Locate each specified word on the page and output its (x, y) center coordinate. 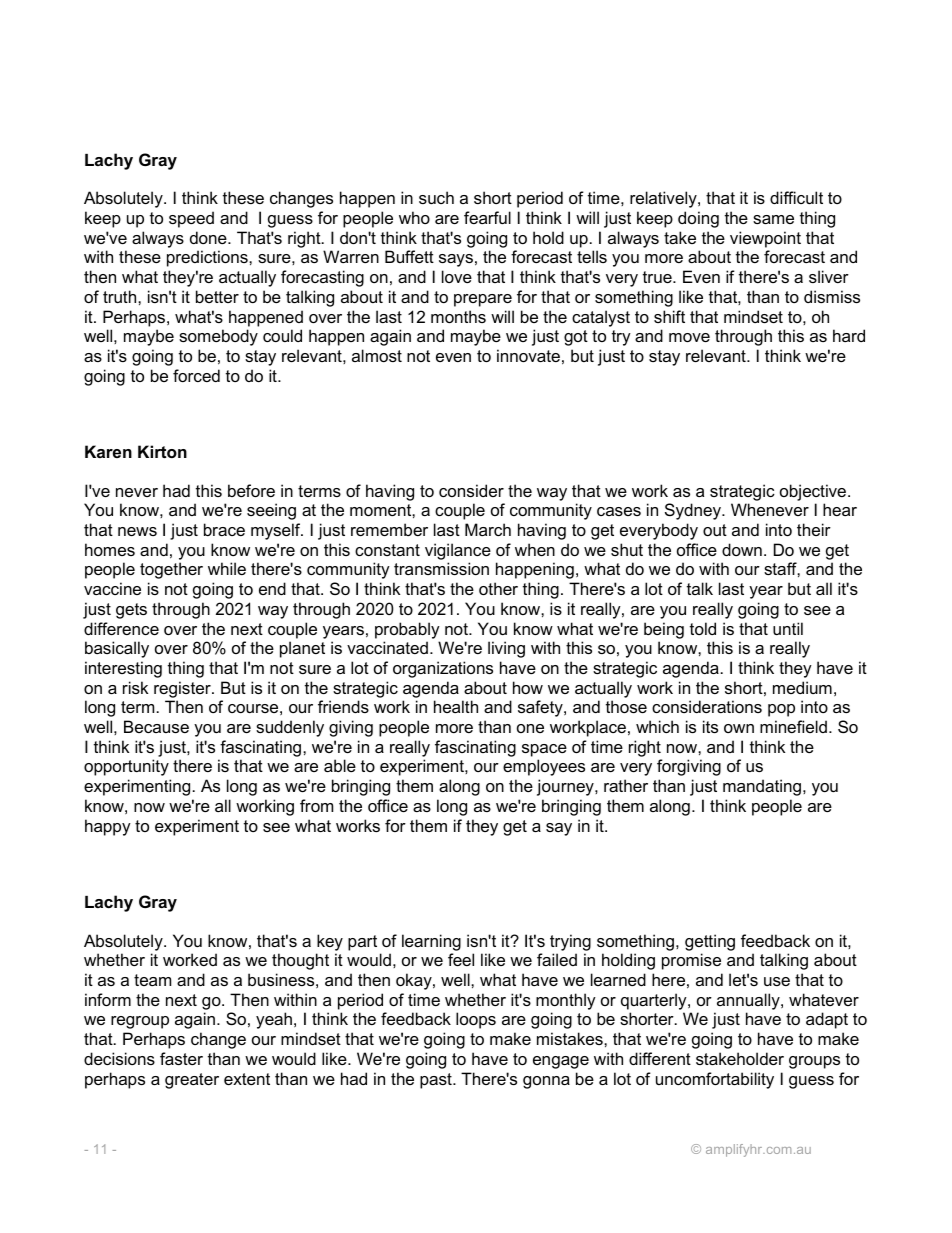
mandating (762, 787)
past (437, 1081)
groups (814, 1062)
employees (544, 767)
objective (814, 492)
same (773, 219)
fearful (487, 217)
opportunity (126, 767)
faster (181, 1058)
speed (191, 219)
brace (224, 529)
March (488, 529)
